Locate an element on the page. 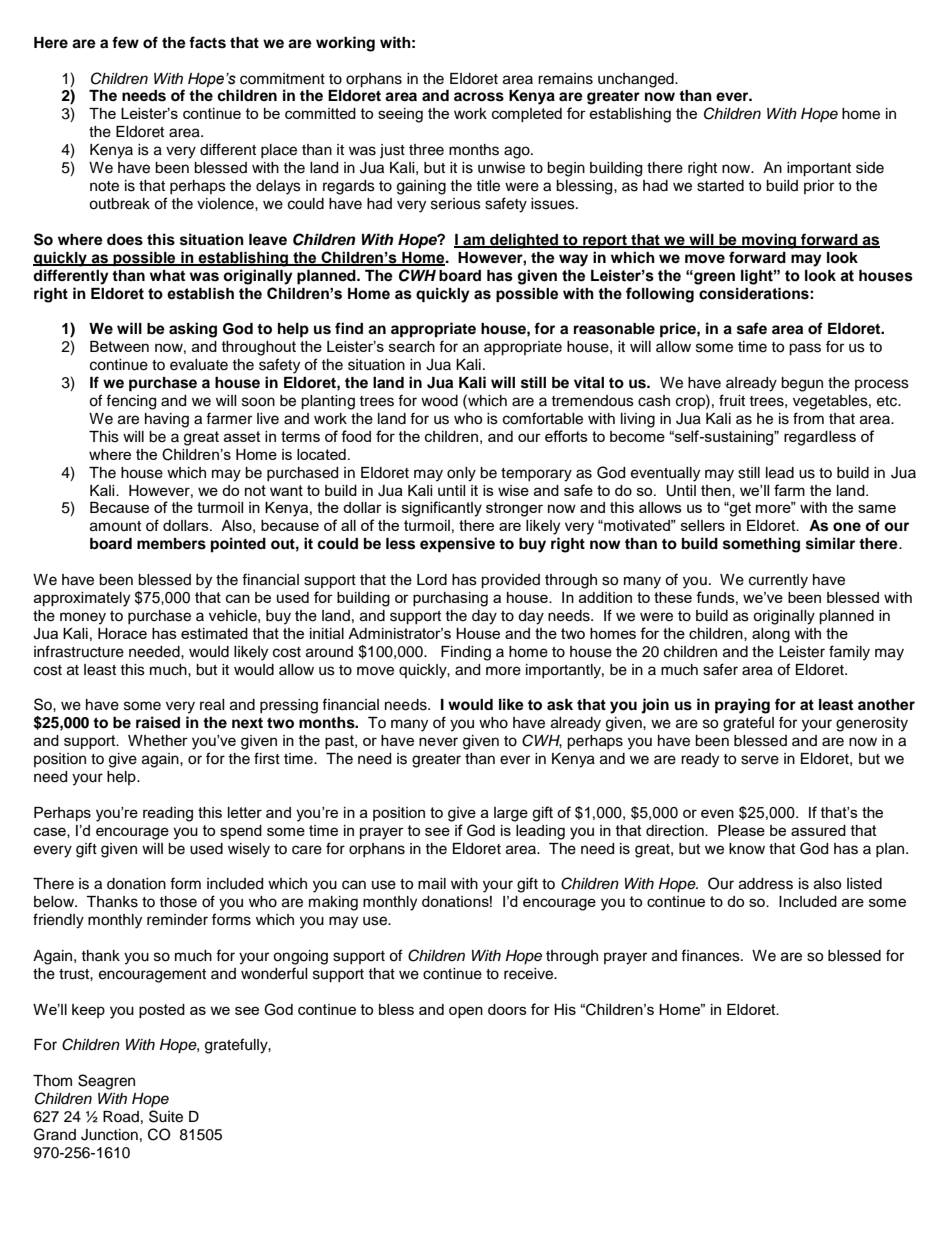 The height and width of the image is (1233, 952). Suite is located at coordinates (166, 1116).
